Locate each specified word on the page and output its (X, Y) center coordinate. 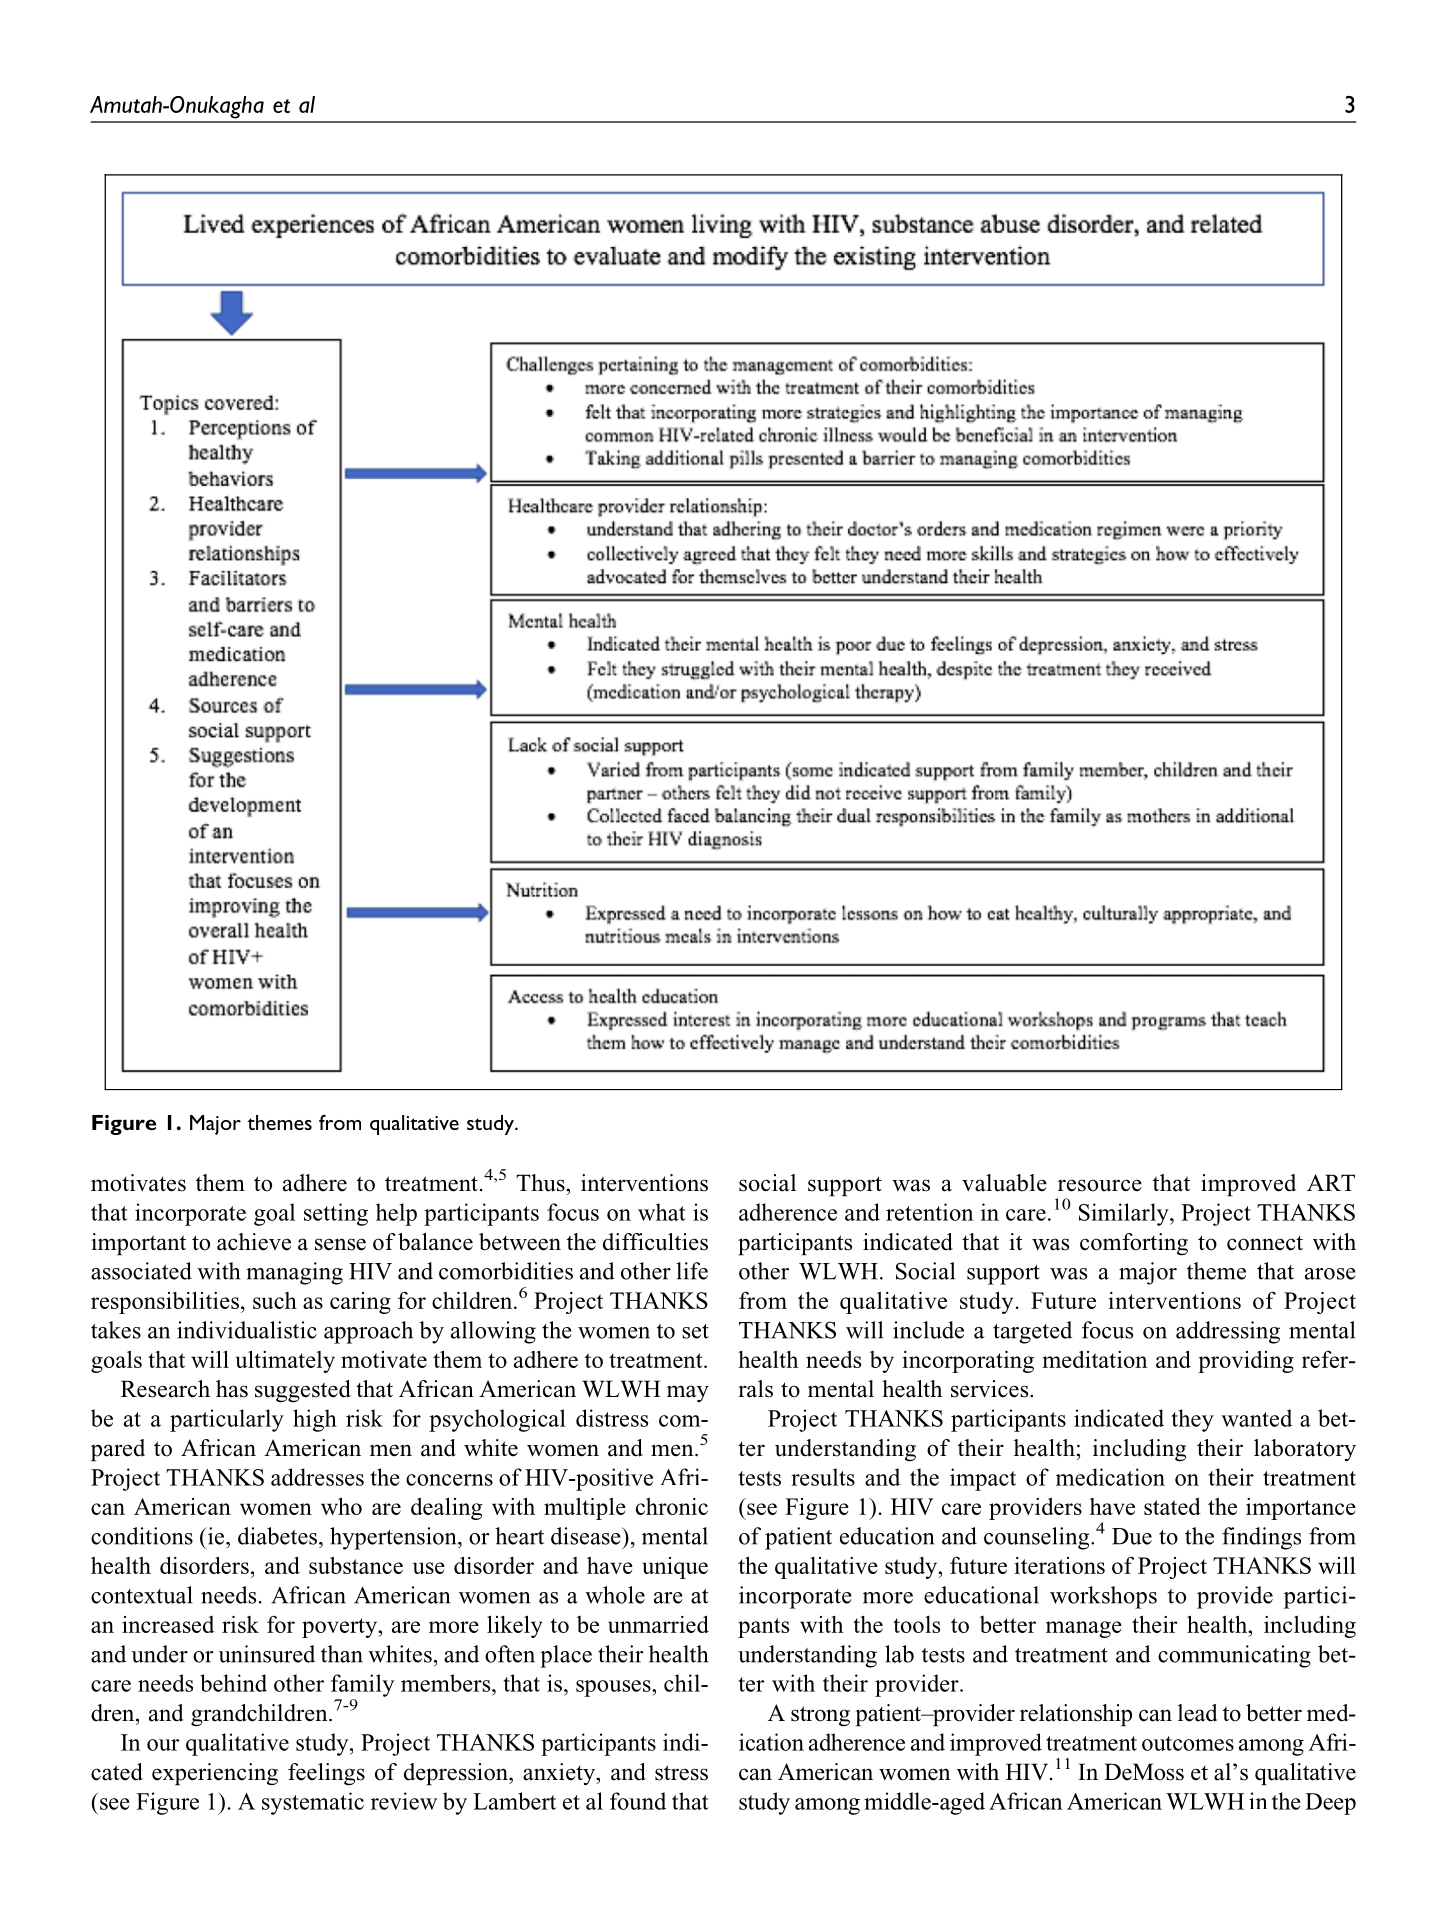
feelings (326, 1774)
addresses (317, 1477)
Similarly (1125, 1214)
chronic (672, 1506)
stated (1172, 1506)
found (638, 1801)
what (662, 1212)
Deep (1330, 1804)
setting (336, 1214)
